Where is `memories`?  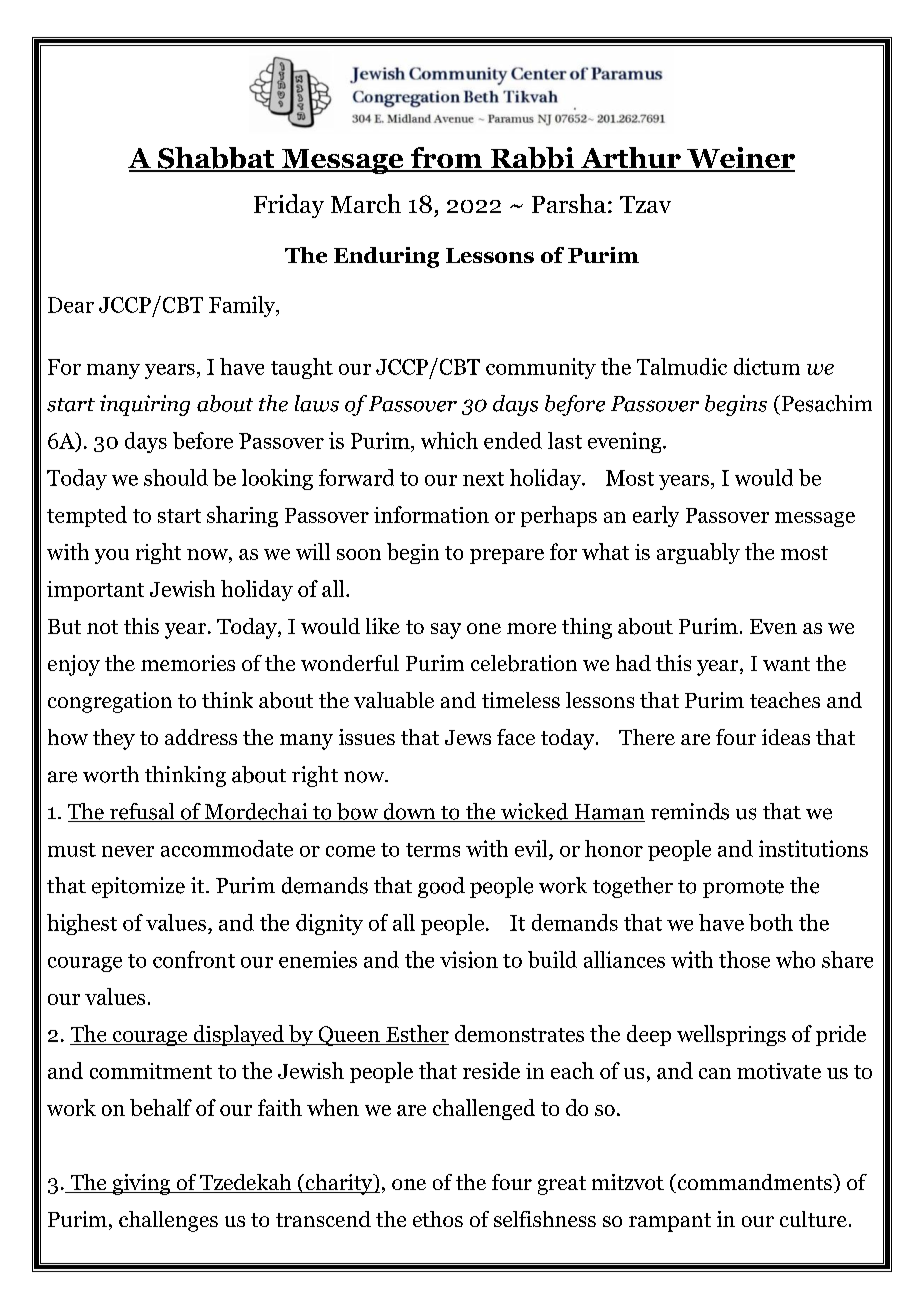
memories is located at coordinates (188, 663).
